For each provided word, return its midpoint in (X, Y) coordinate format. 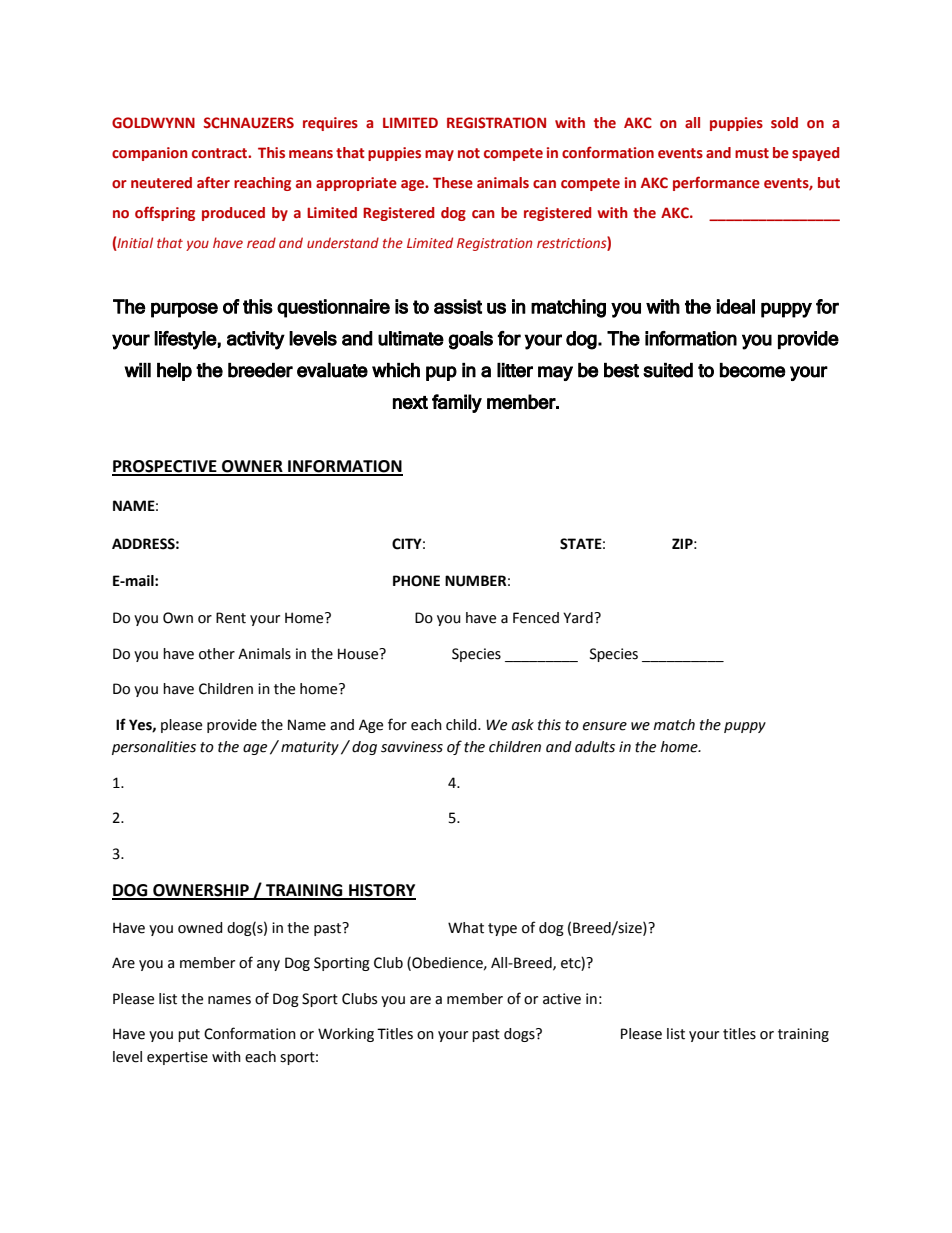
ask (523, 725)
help (174, 372)
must (752, 153)
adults (595, 747)
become (753, 370)
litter (515, 370)
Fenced (536, 618)
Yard (579, 618)
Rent (231, 618)
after (213, 182)
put (189, 1035)
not (469, 153)
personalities (154, 748)
